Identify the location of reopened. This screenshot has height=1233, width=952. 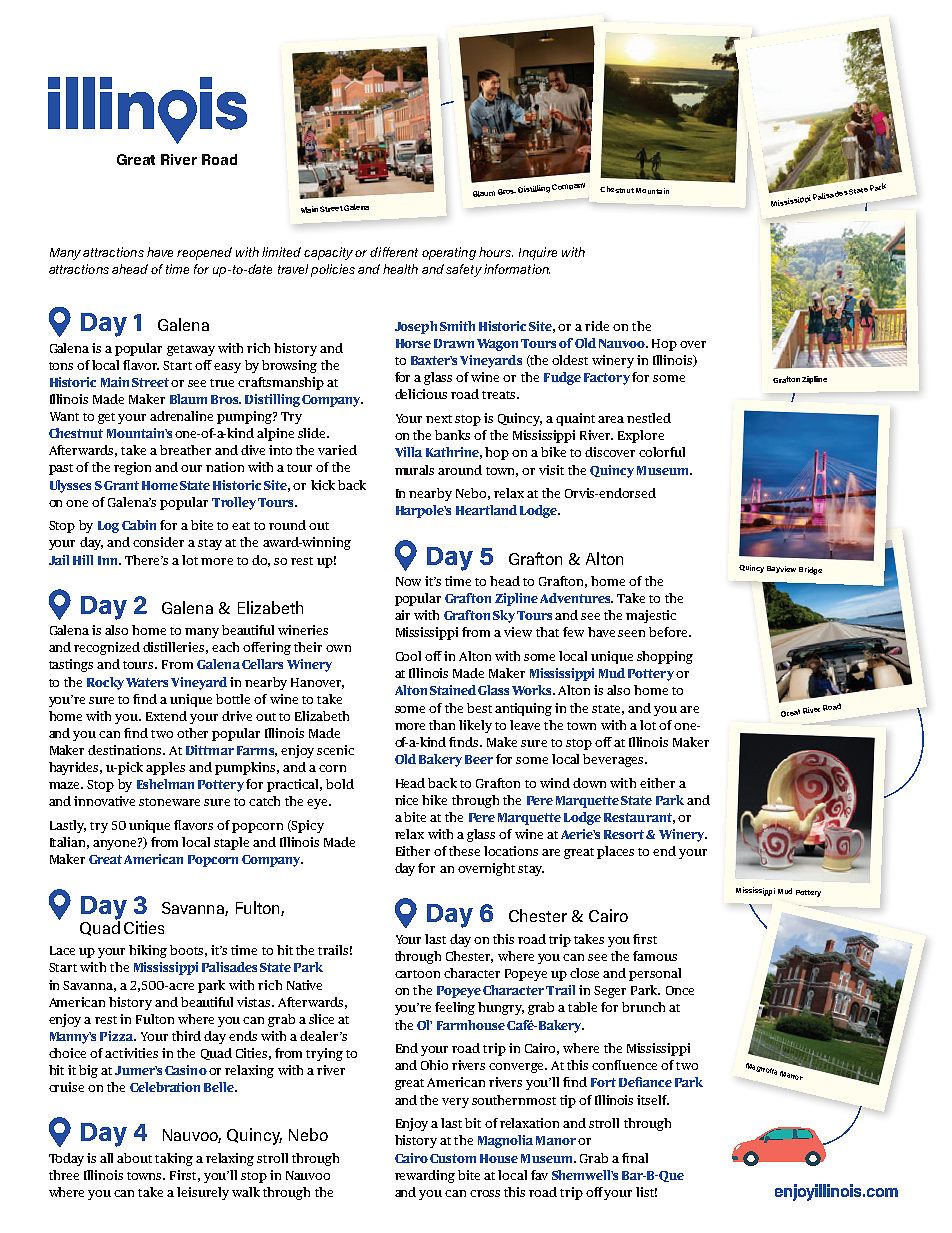
(204, 253).
